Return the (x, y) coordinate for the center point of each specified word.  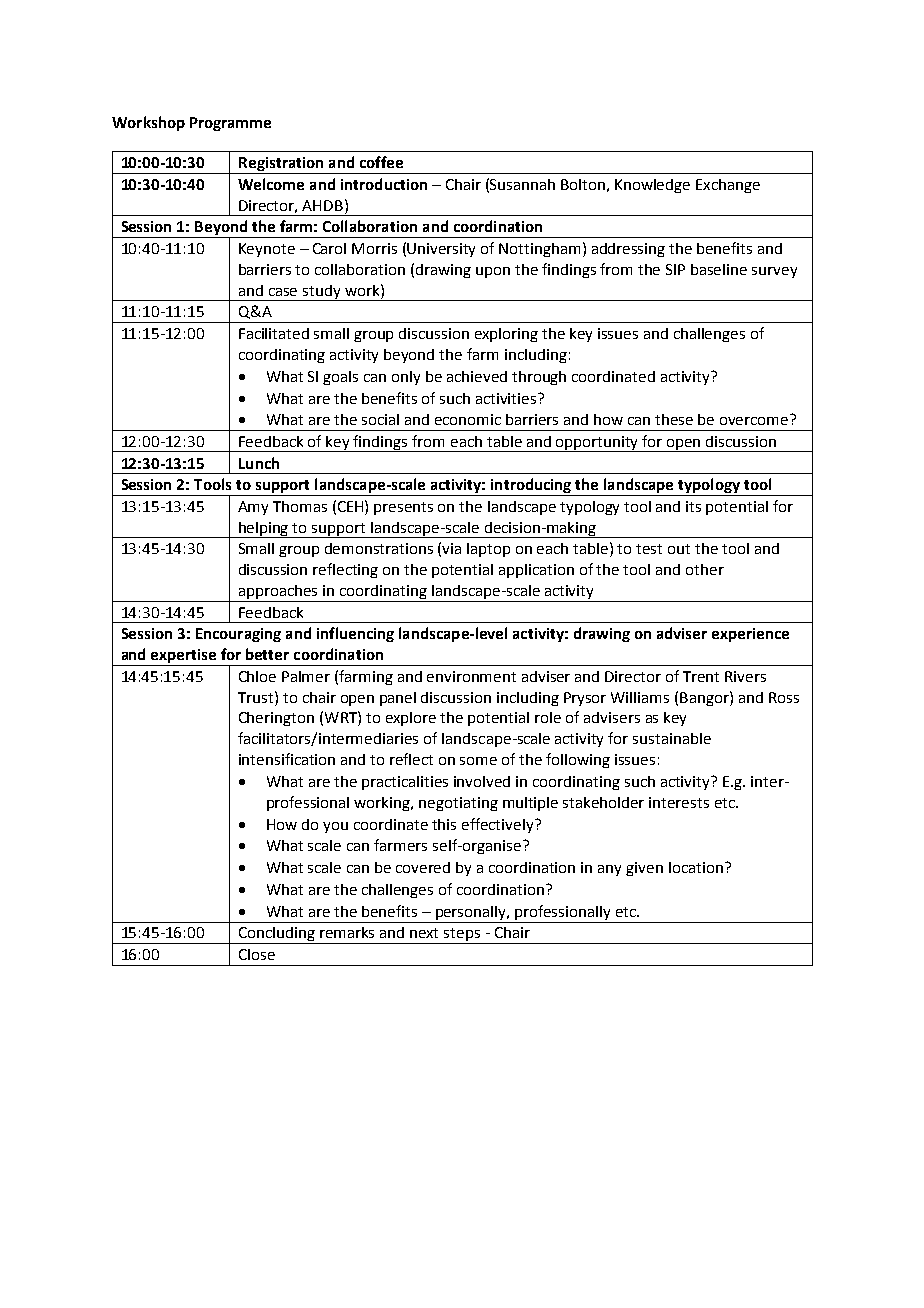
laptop (488, 550)
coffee (381, 162)
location (696, 867)
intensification (287, 759)
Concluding (277, 935)
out (679, 549)
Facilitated (274, 333)
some (478, 761)
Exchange (728, 186)
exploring (506, 335)
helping (264, 530)
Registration (281, 165)
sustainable (672, 738)
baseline (719, 269)
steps (462, 936)
